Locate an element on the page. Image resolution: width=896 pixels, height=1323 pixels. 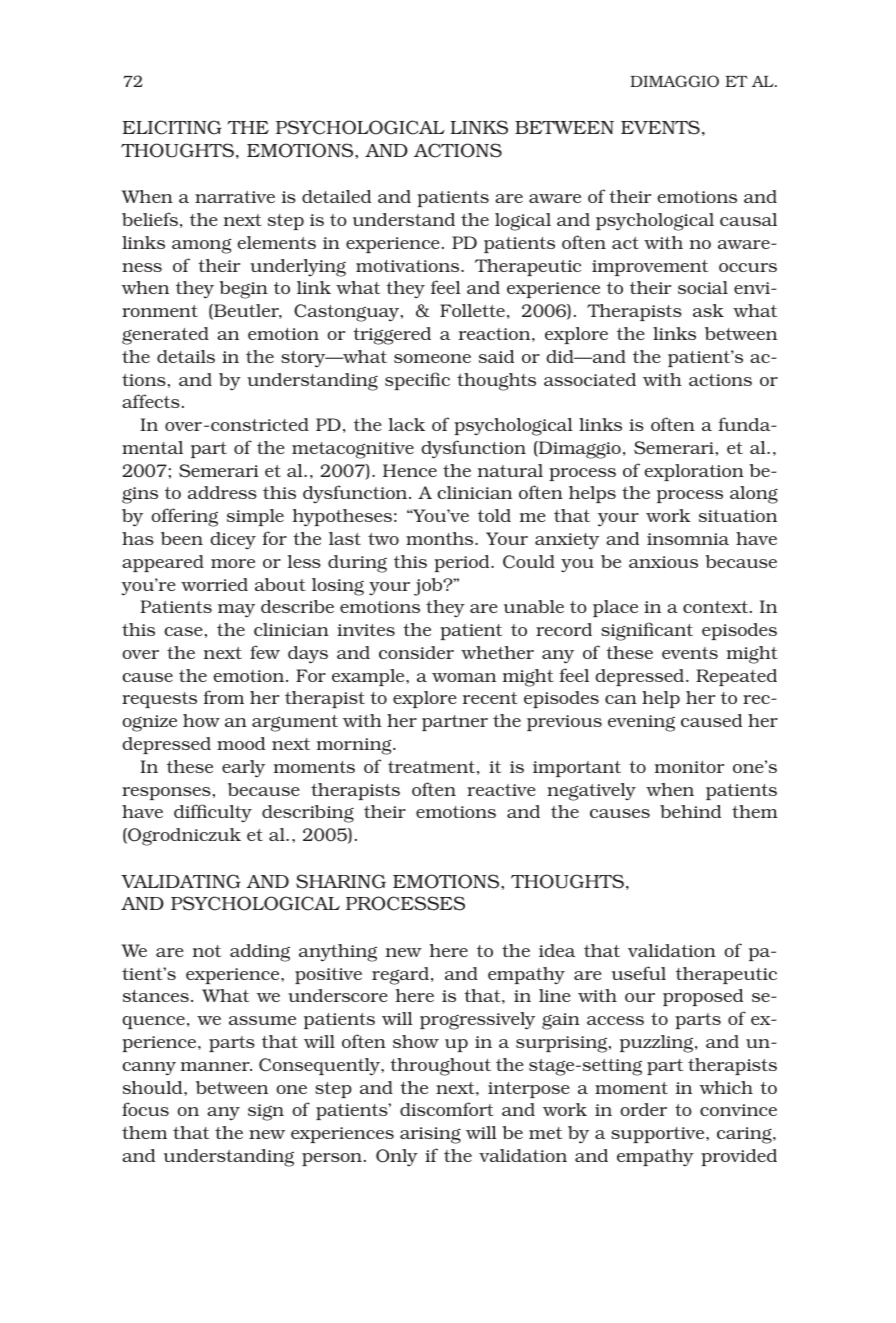
focus is located at coordinates (145, 1109).
